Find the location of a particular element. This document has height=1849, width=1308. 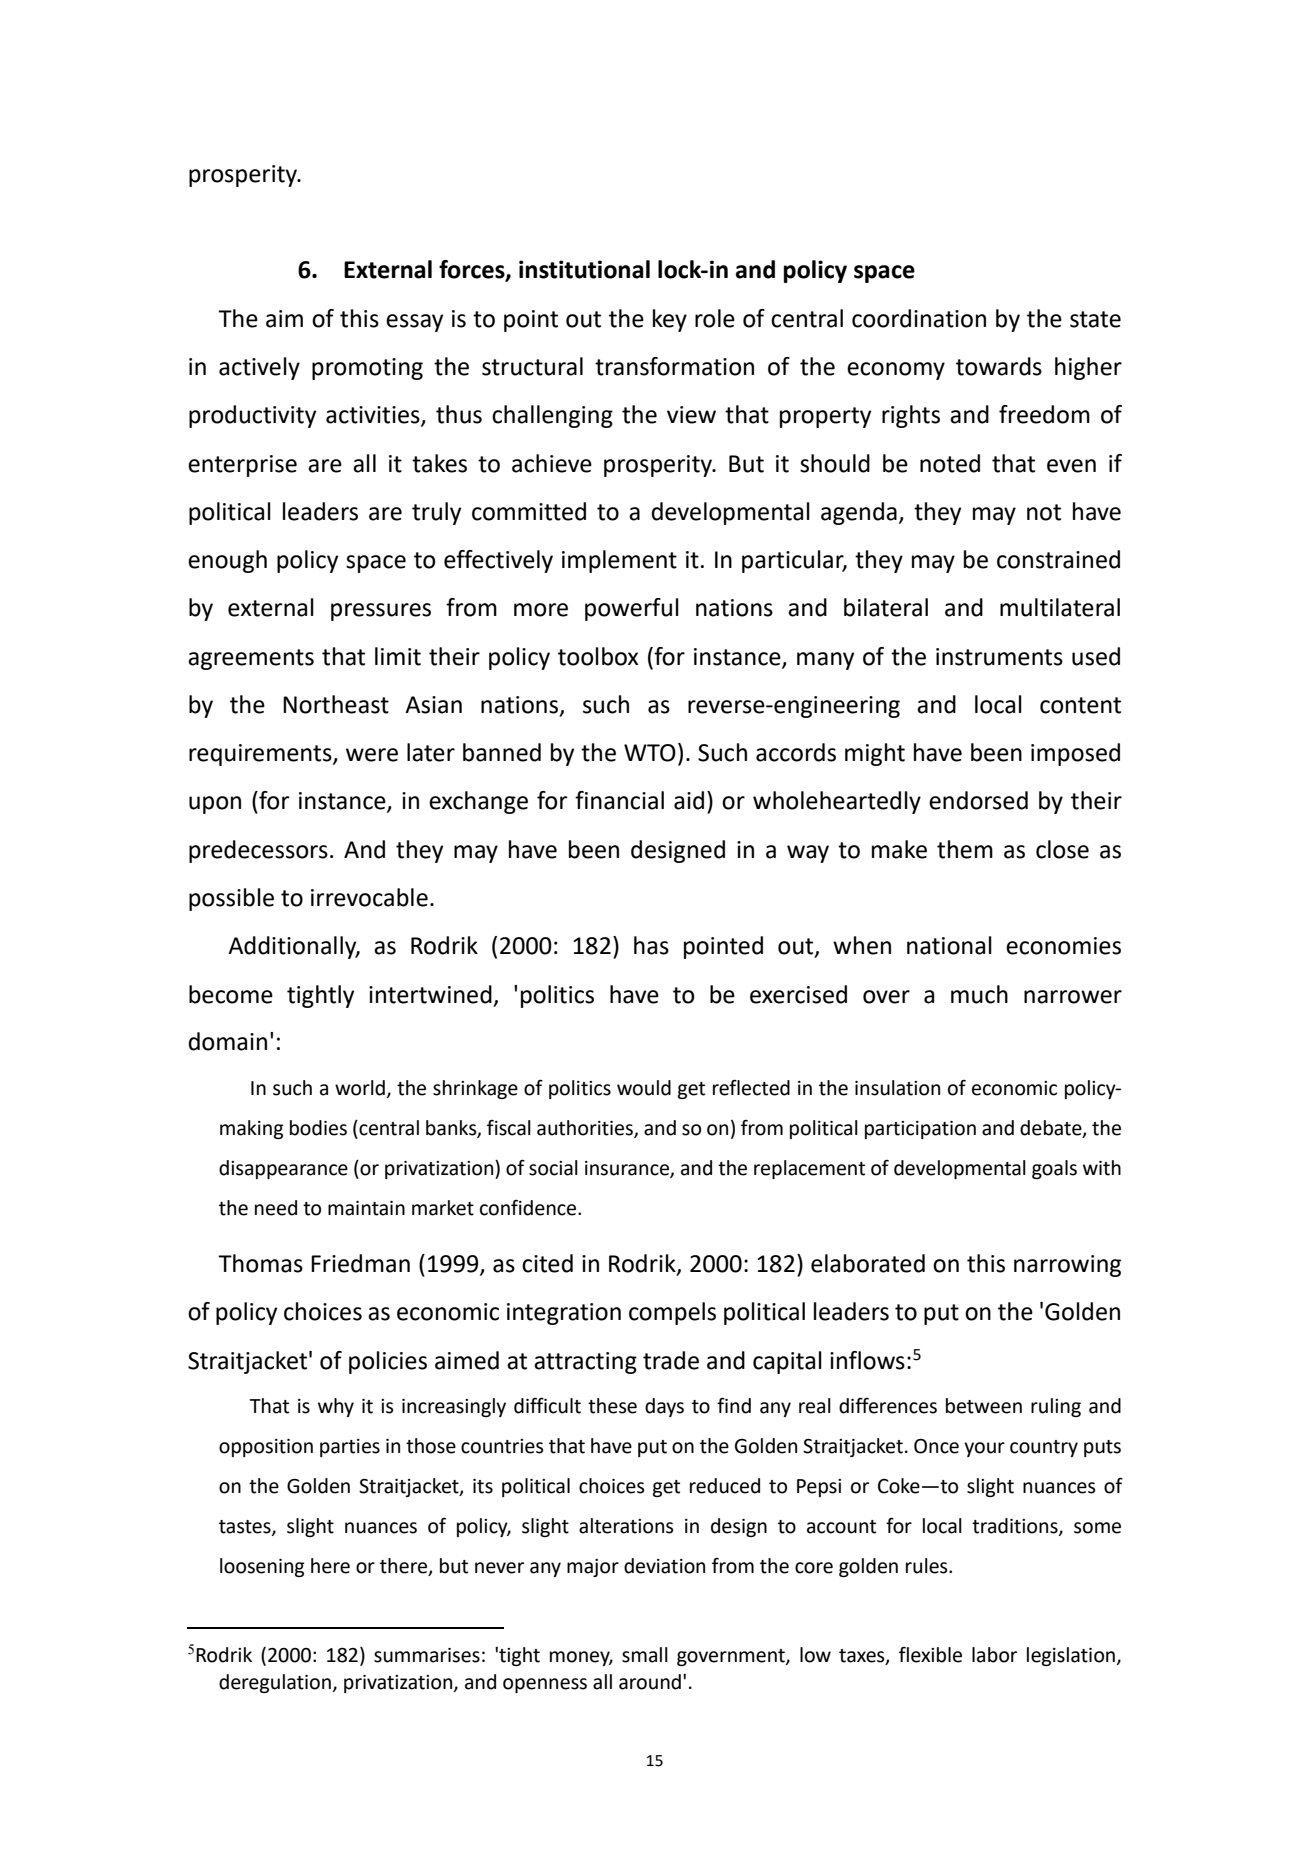

promoting is located at coordinates (367, 369).
